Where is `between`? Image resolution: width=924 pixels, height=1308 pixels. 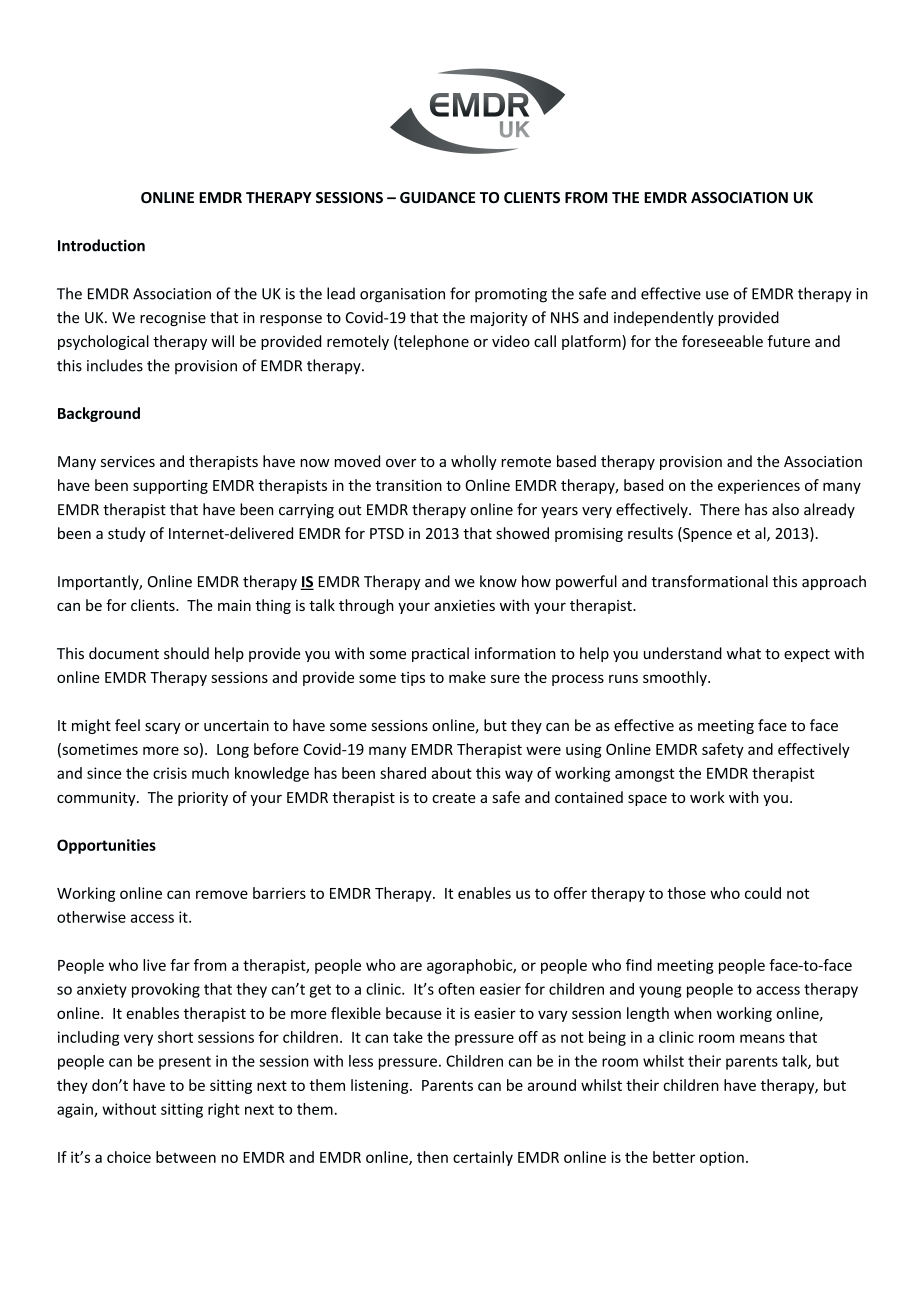 between is located at coordinates (186, 1157).
